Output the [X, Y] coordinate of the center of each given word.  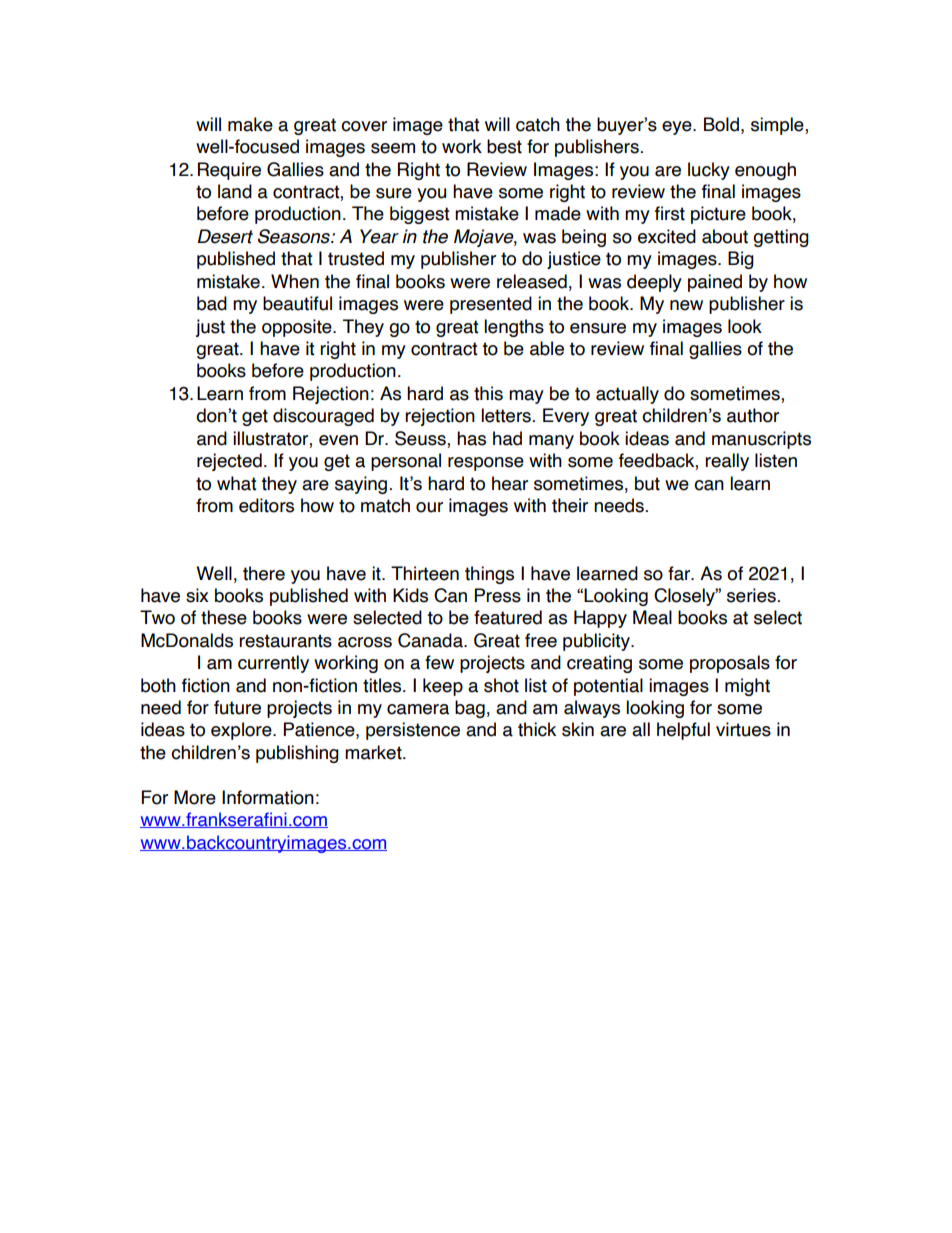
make [250, 124]
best [504, 146]
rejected [229, 462]
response [486, 464]
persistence [413, 731]
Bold [721, 124]
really [727, 462]
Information [268, 797]
